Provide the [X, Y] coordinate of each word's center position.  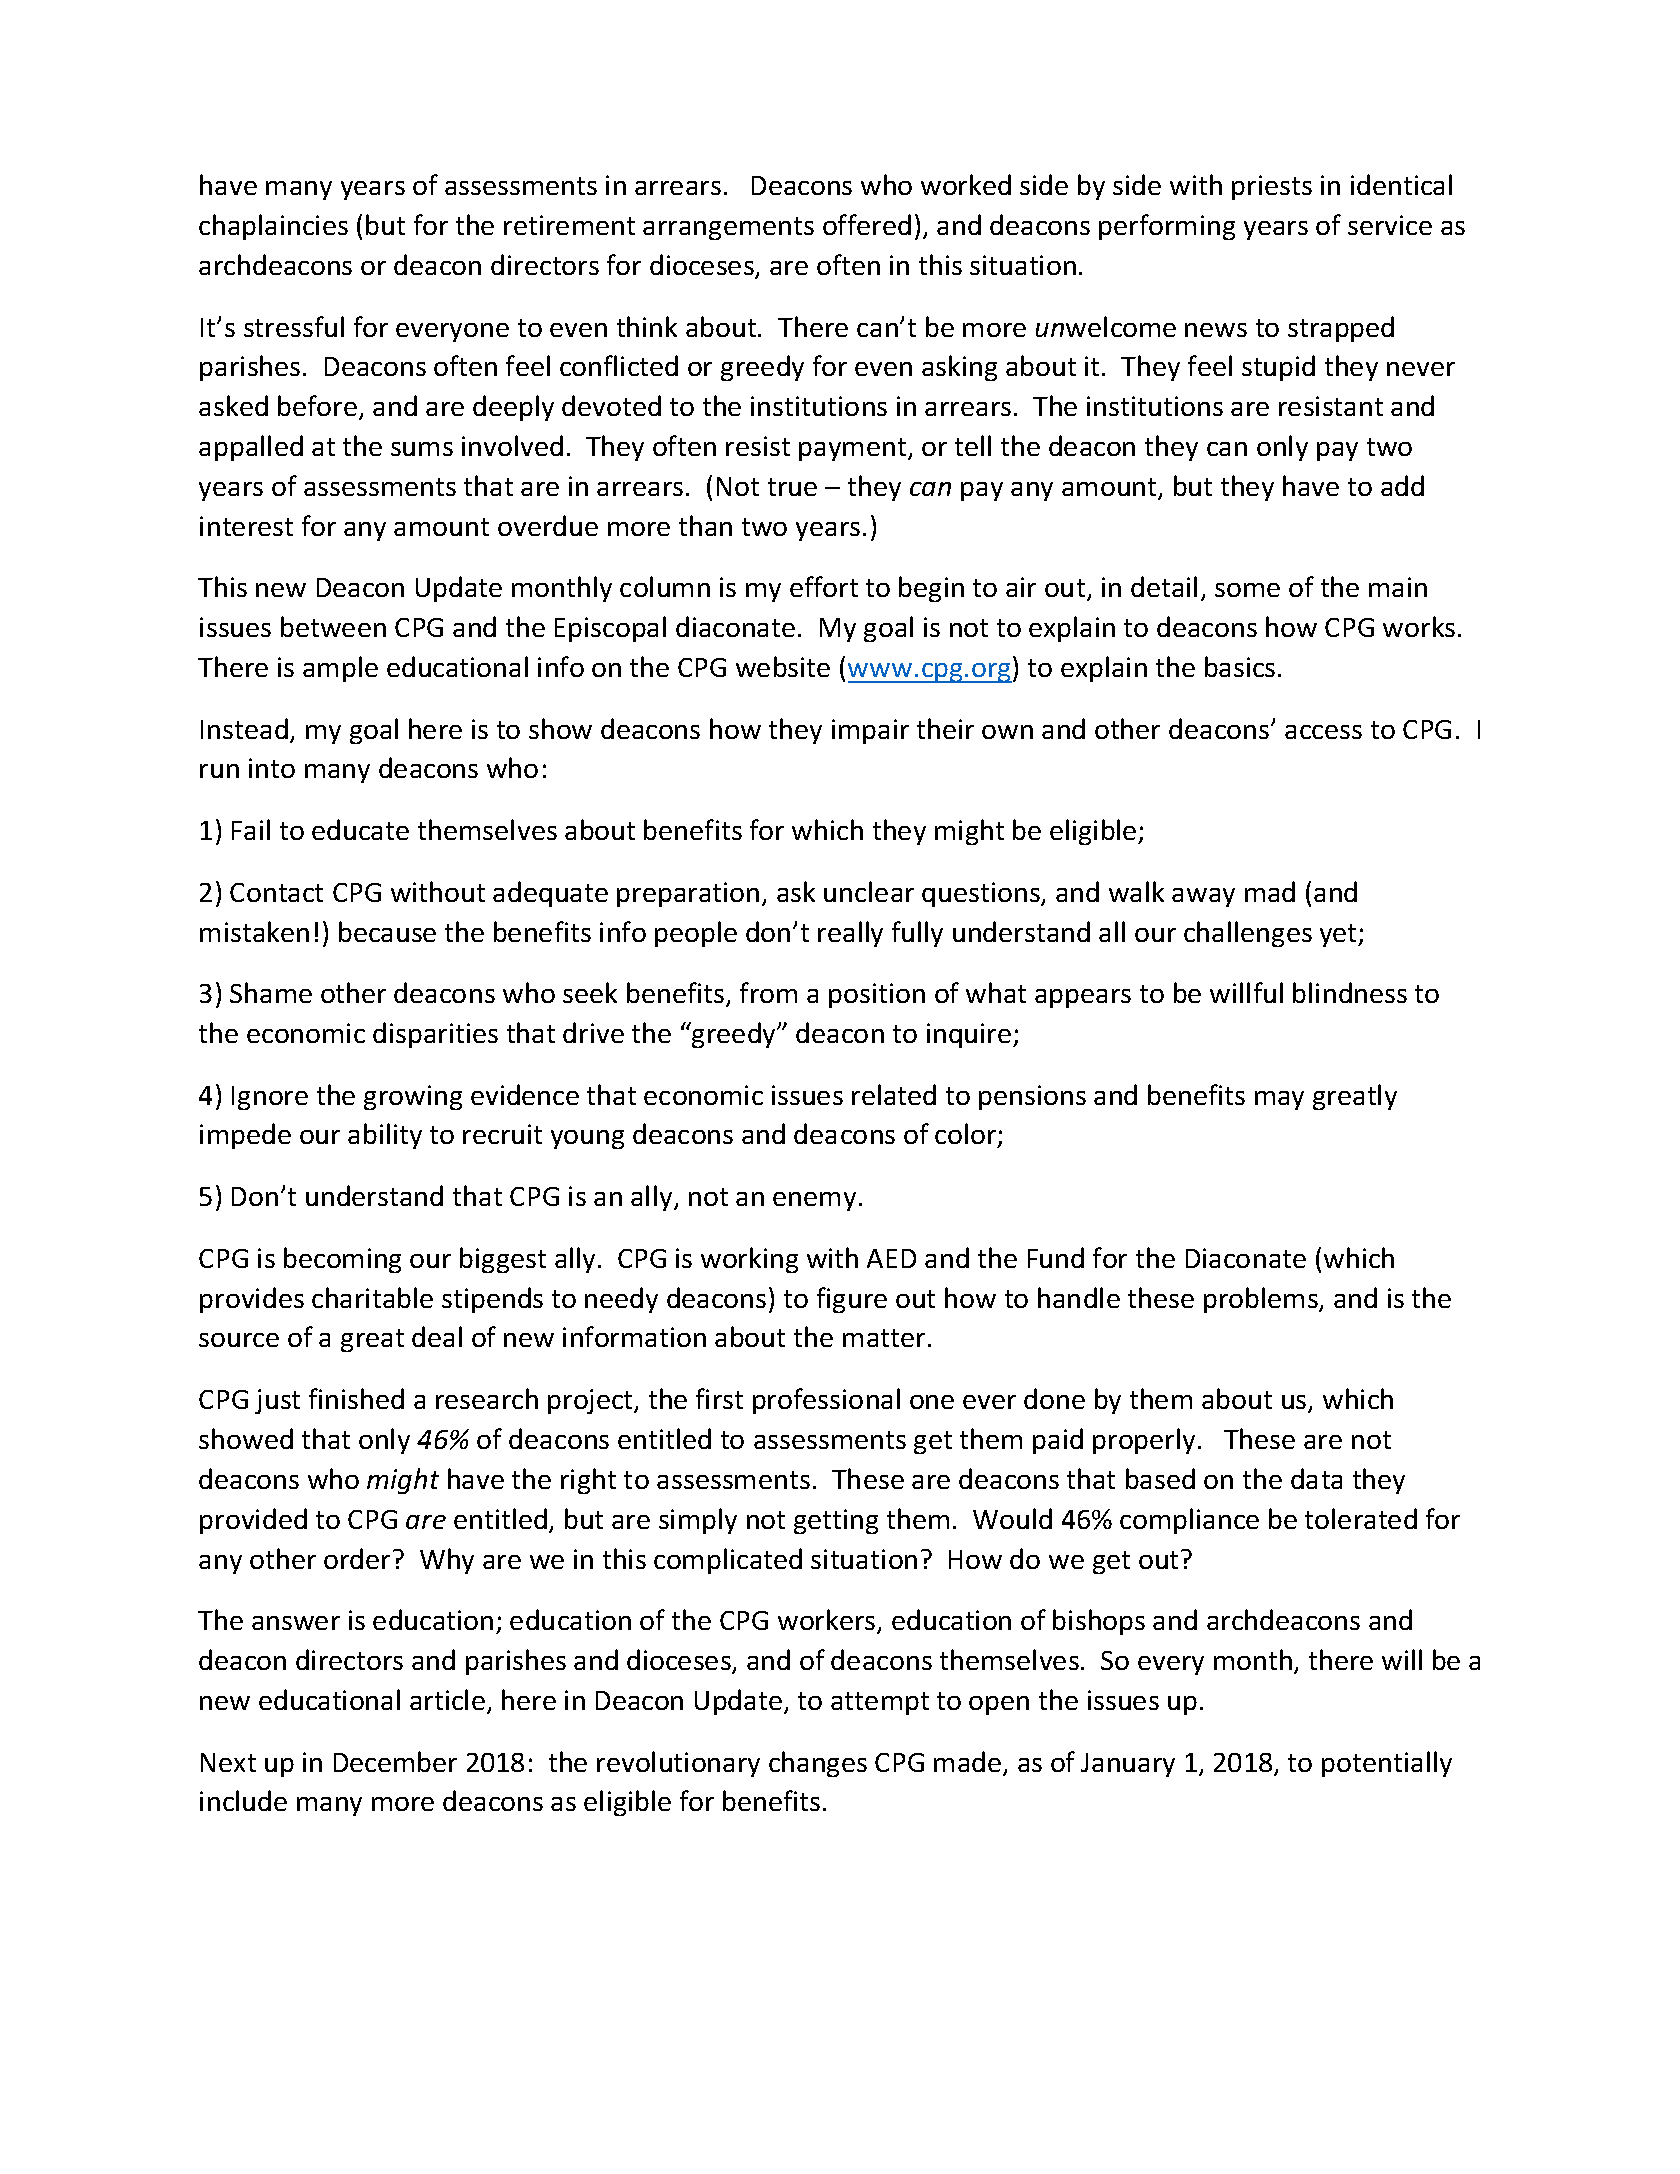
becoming [342, 1260]
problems [1262, 1300]
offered [867, 224]
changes [818, 1764]
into [272, 768]
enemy [814, 1201]
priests [1272, 187]
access [1323, 732]
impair [870, 731]
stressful [294, 326]
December [395, 1761]
